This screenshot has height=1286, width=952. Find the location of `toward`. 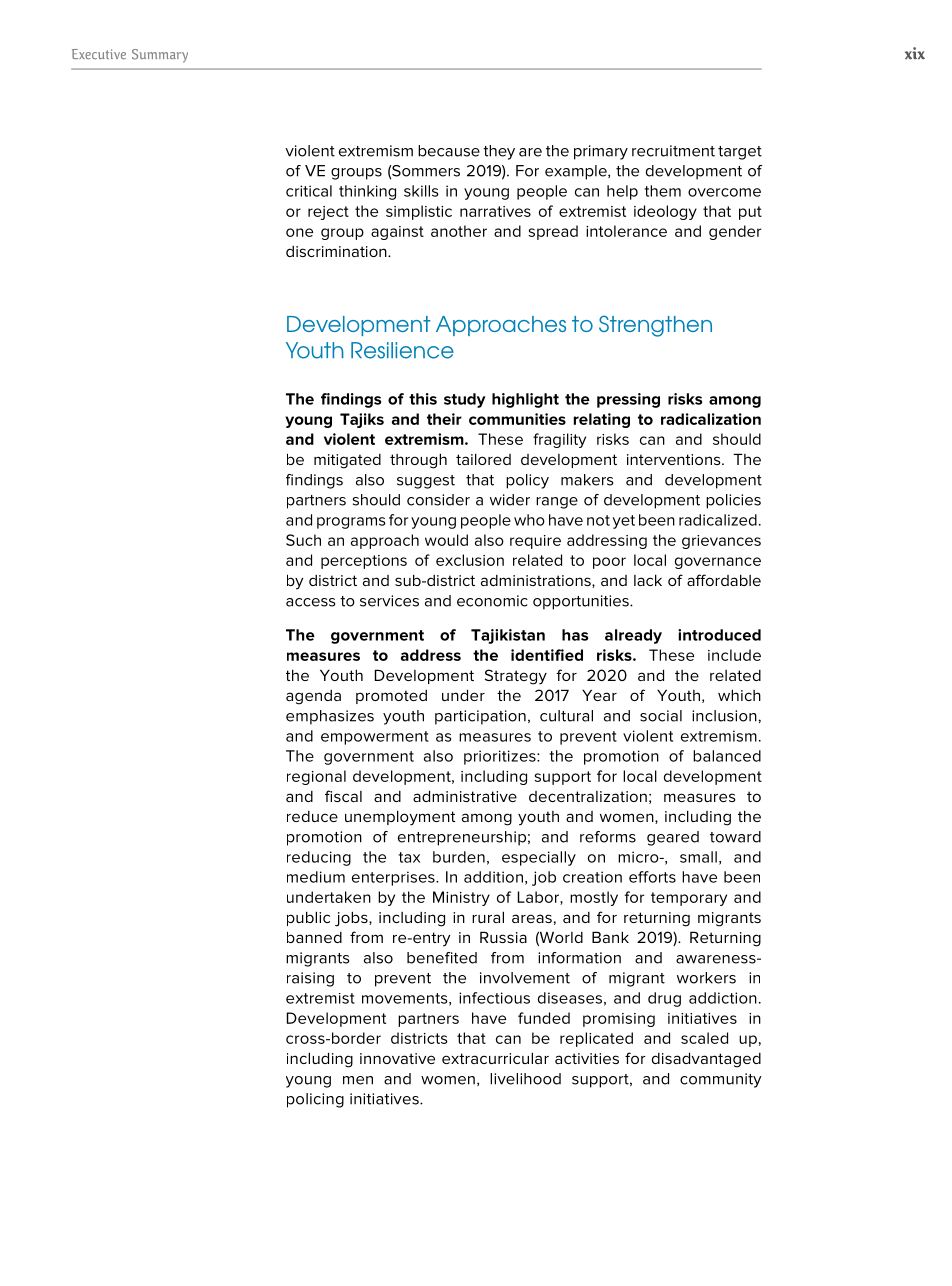

toward is located at coordinates (735, 837).
